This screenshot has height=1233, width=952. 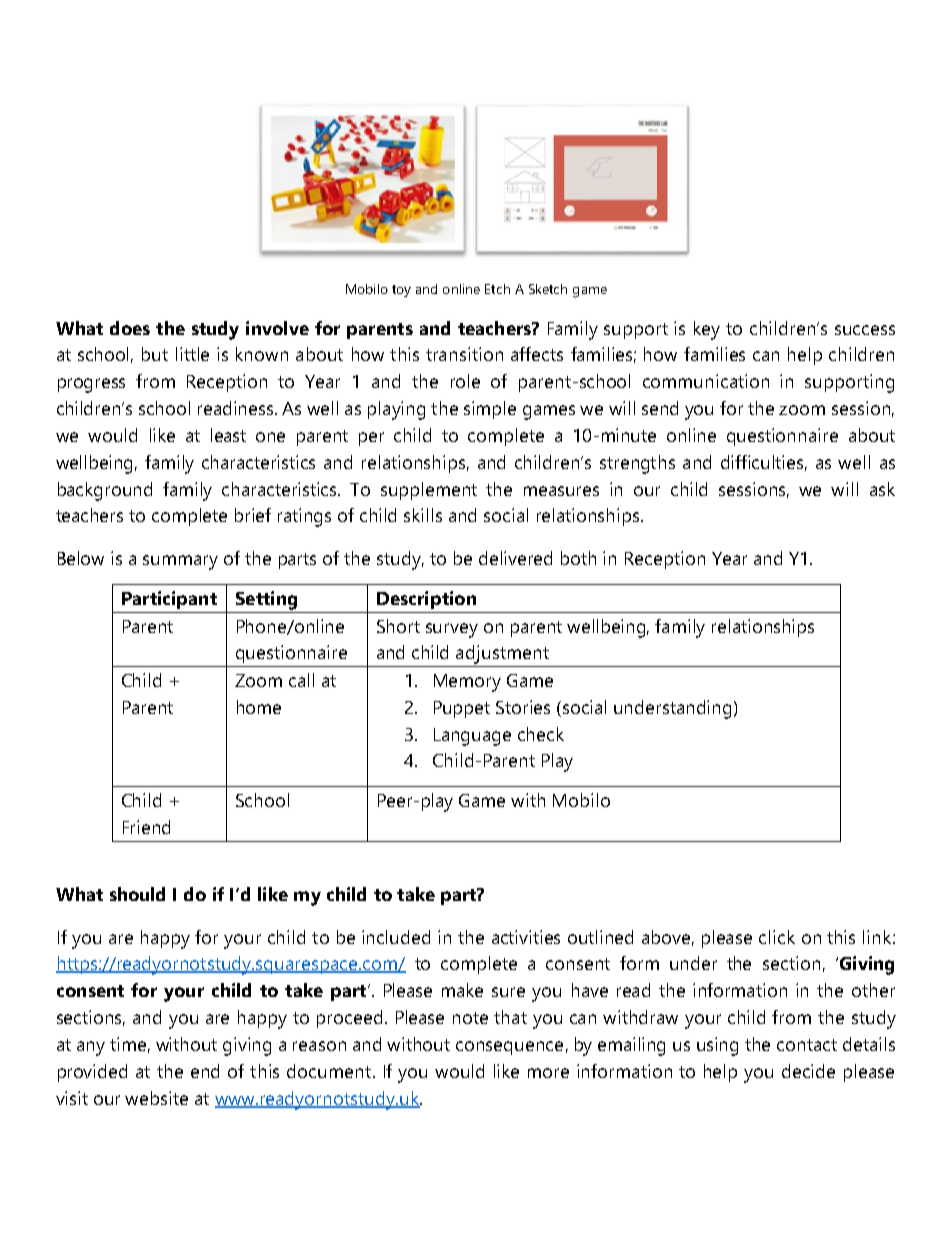 I want to click on should, so click(x=137, y=894).
